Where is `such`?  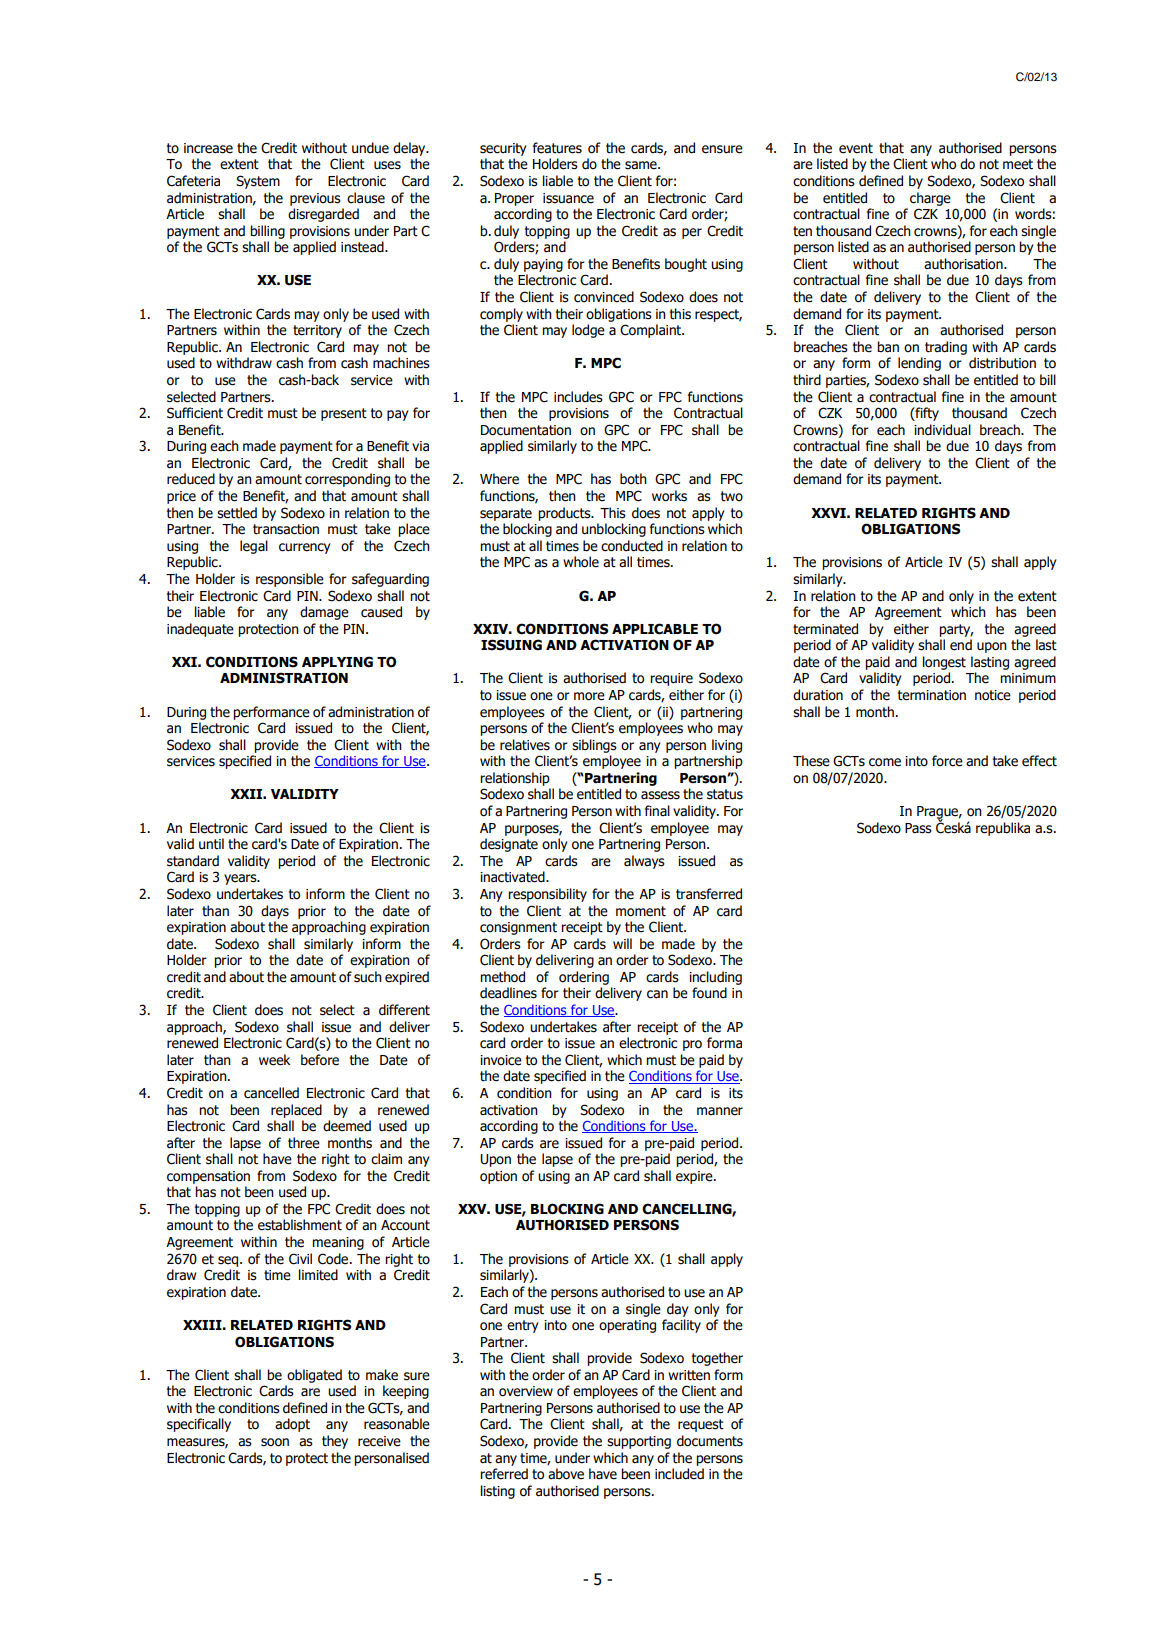 such is located at coordinates (368, 977).
